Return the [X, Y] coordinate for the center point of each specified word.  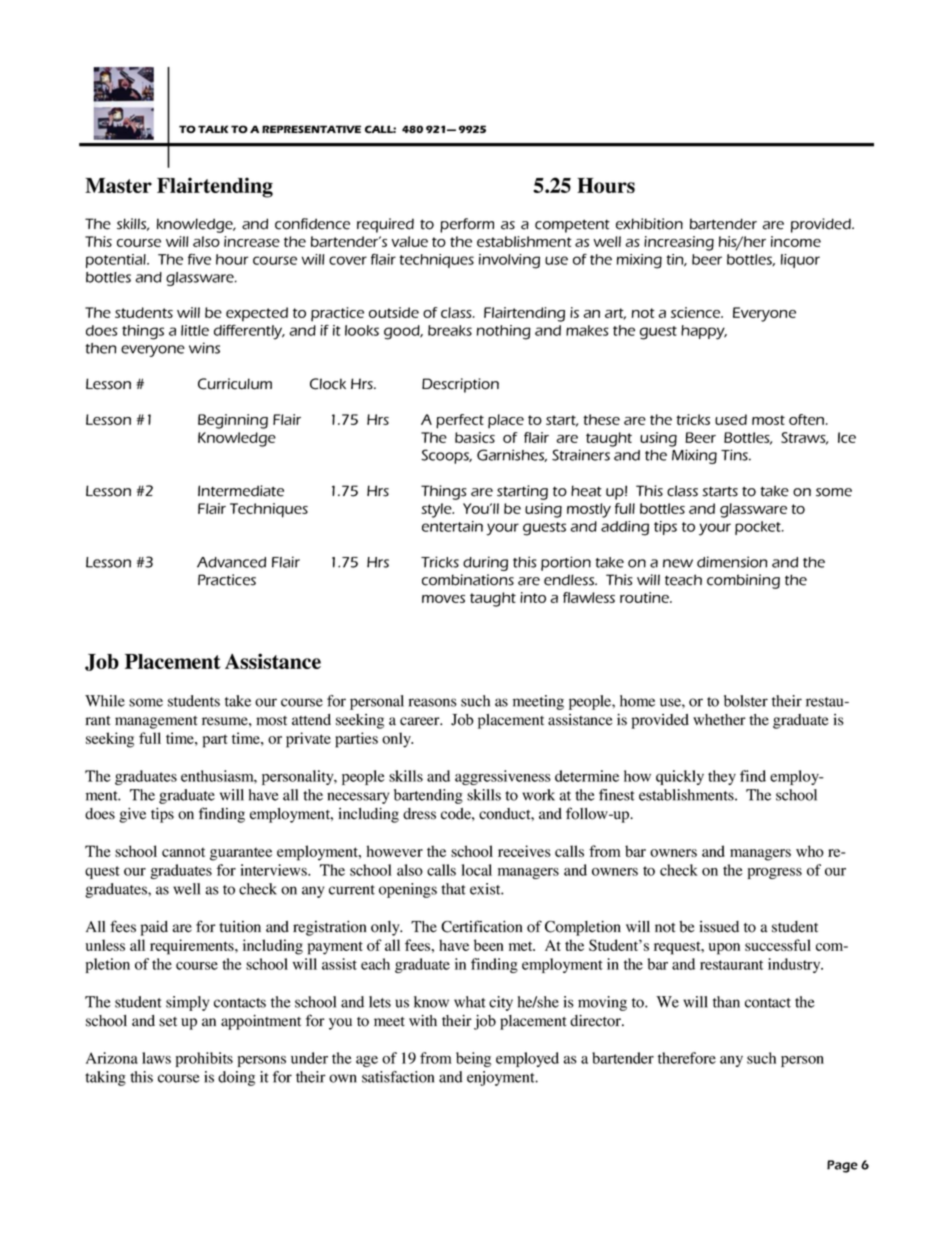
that [453, 889]
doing [236, 1078]
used [731, 419]
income [796, 241]
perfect [460, 421]
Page [842, 1166]
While [105, 701]
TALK [213, 129]
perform [467, 225]
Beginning [233, 421]
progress [775, 873]
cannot [183, 852]
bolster [746, 701]
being [473, 1059]
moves [443, 599]
